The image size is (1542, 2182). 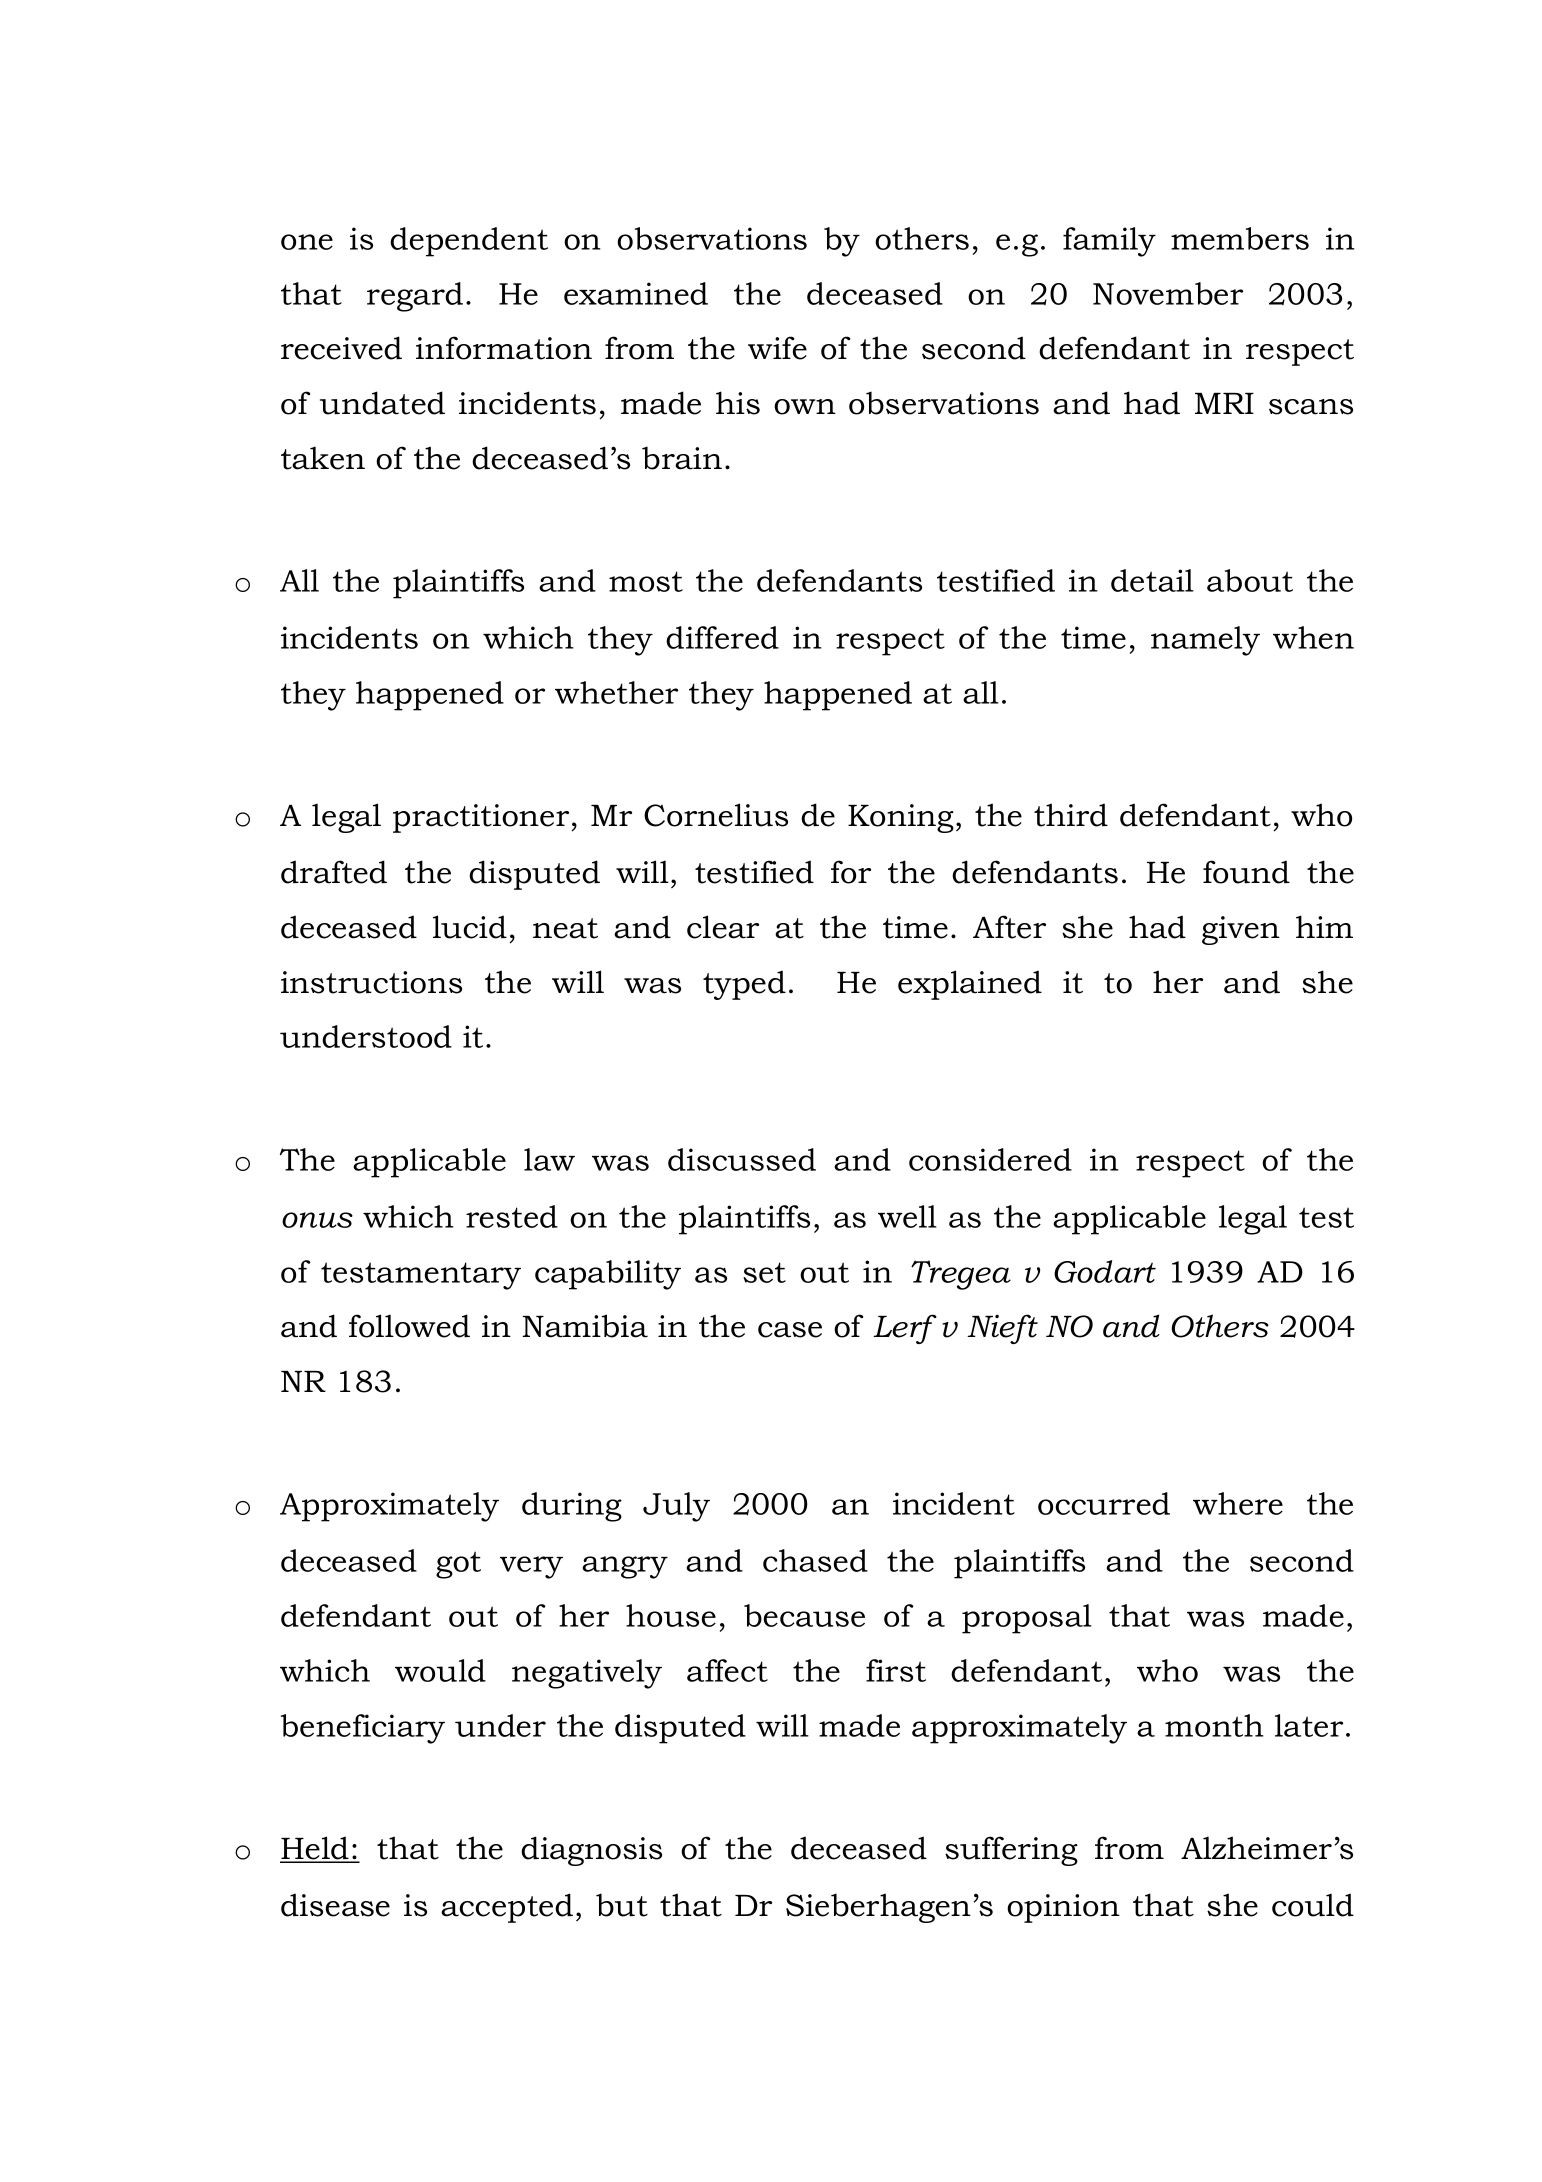 What do you see at coordinates (1241, 930) in the screenshot?
I see `given` at bounding box center [1241, 930].
